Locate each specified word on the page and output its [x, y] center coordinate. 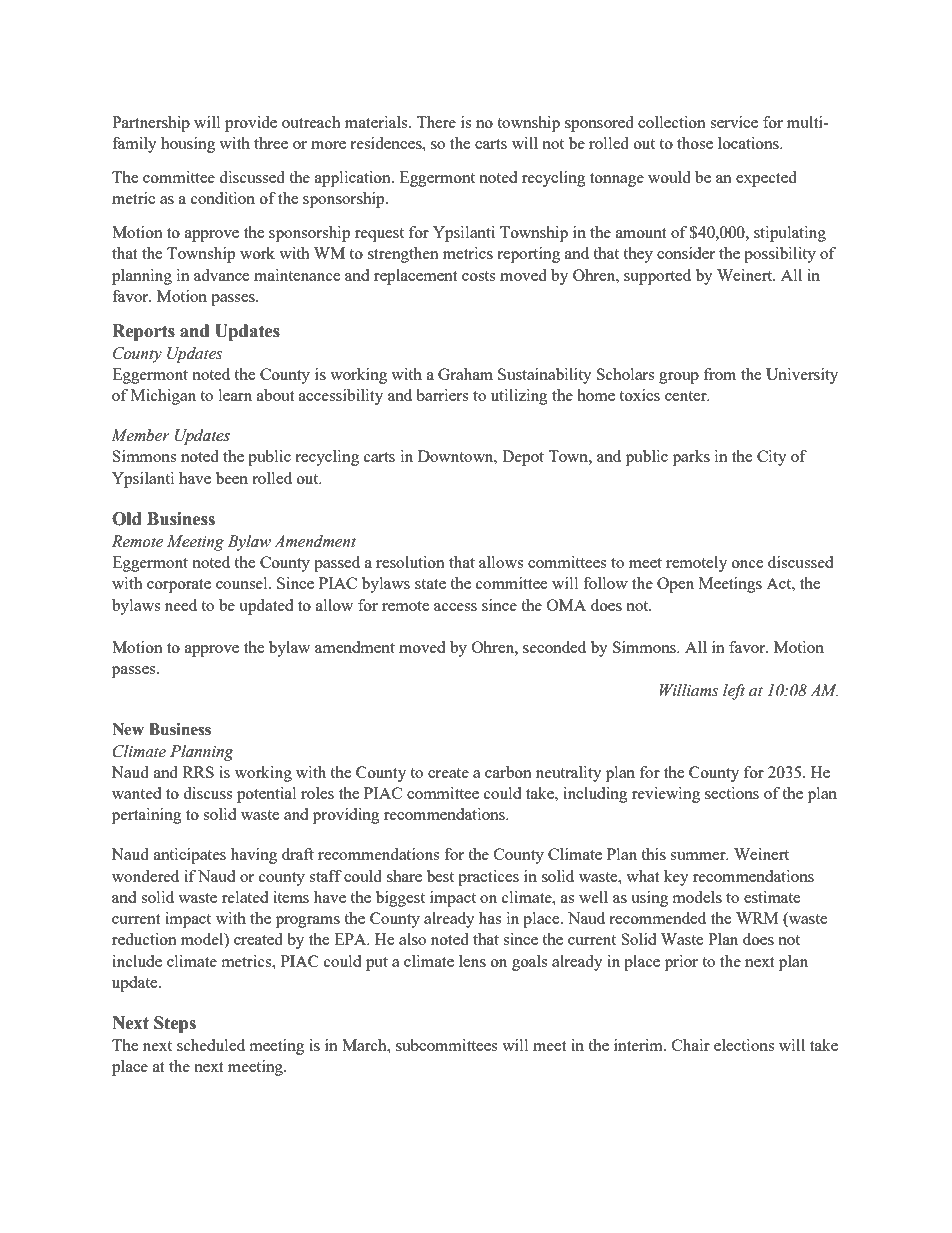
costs [478, 276]
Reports [143, 332]
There [436, 122]
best [440, 876]
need [181, 605]
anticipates [190, 856]
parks [691, 458]
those [695, 143]
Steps [175, 1024]
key [676, 878]
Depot [523, 458]
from [720, 374]
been [232, 478]
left [734, 692]
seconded [554, 647]
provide [251, 124]
